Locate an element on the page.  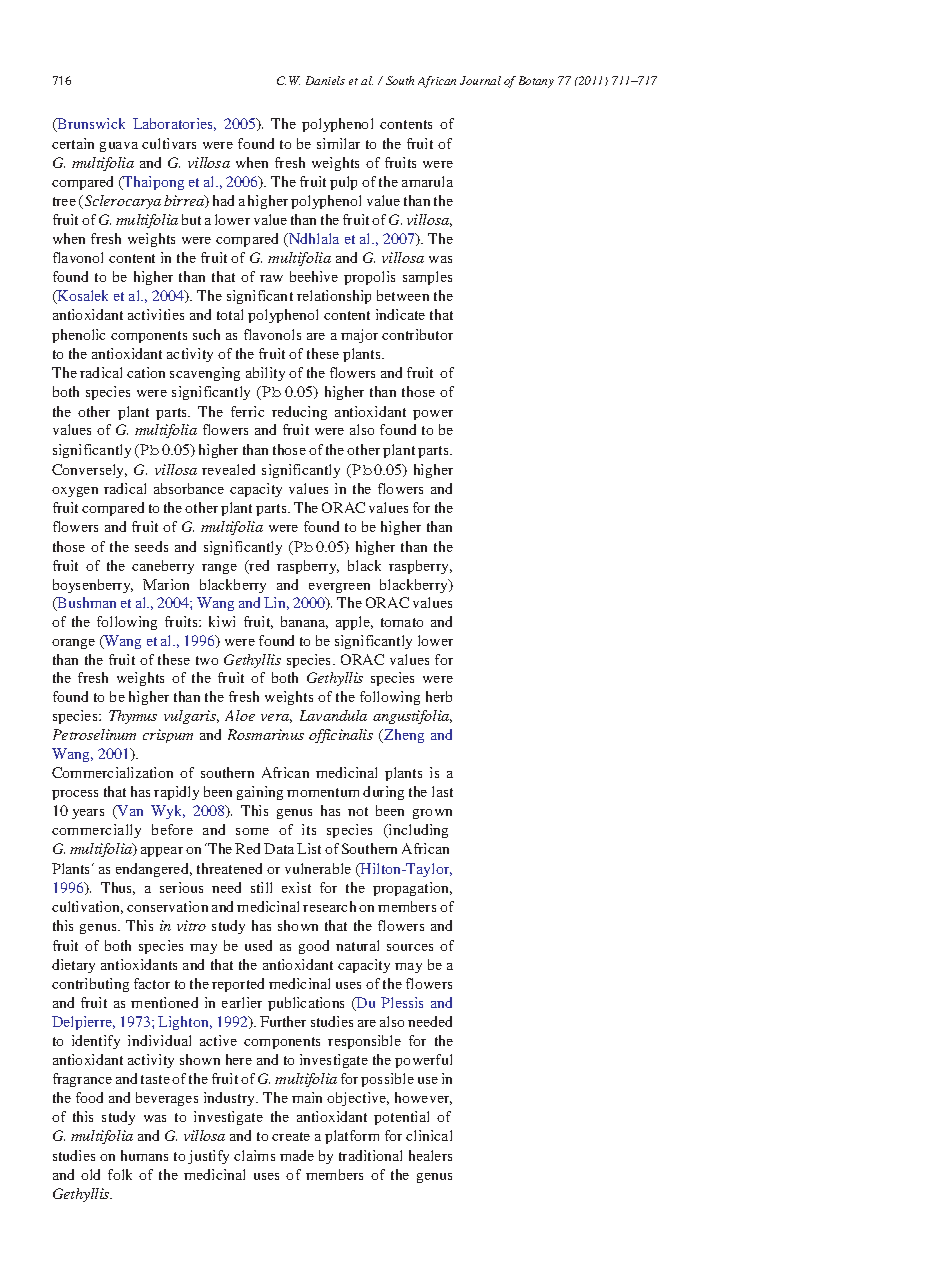
Marion is located at coordinates (166, 584).
